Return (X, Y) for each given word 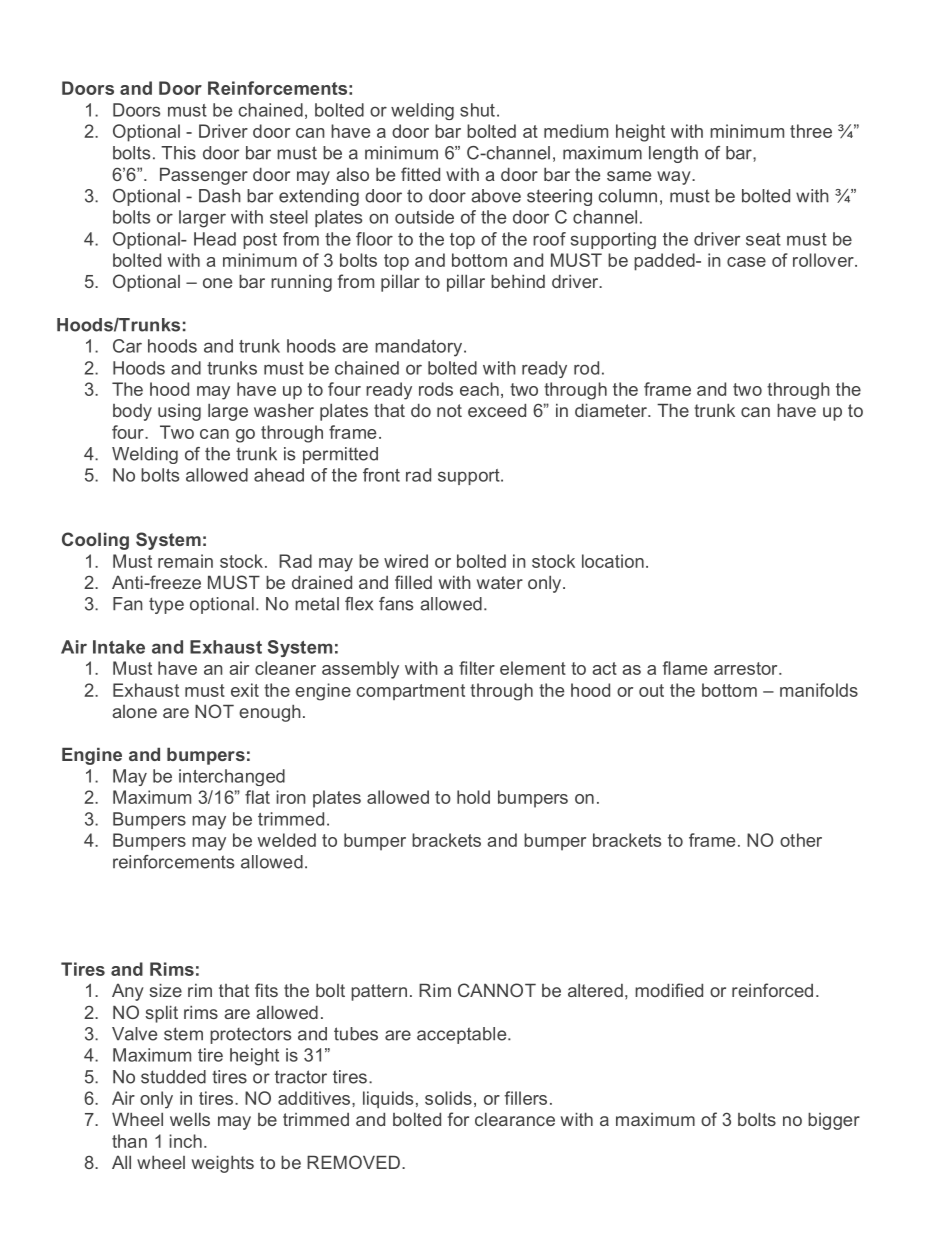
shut (477, 110)
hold (473, 797)
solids (448, 1098)
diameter (612, 410)
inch (185, 1141)
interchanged (232, 777)
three (811, 131)
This (178, 153)
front (381, 475)
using (179, 412)
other (801, 840)
